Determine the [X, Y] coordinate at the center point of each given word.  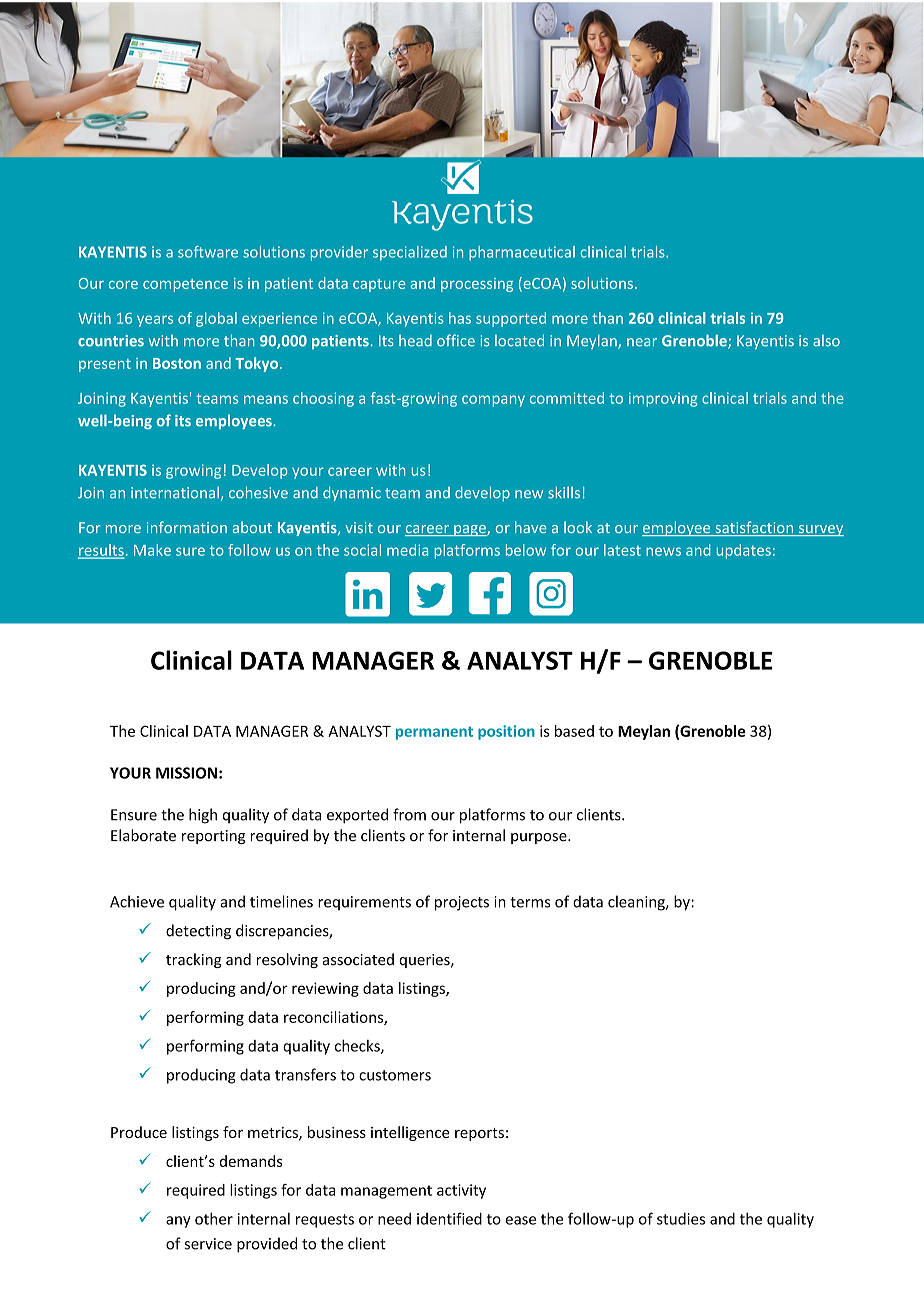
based [574, 731]
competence [185, 285]
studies [681, 1219]
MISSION [186, 773]
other [214, 1218]
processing [477, 285]
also [826, 341]
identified [449, 1218]
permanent [434, 733]
